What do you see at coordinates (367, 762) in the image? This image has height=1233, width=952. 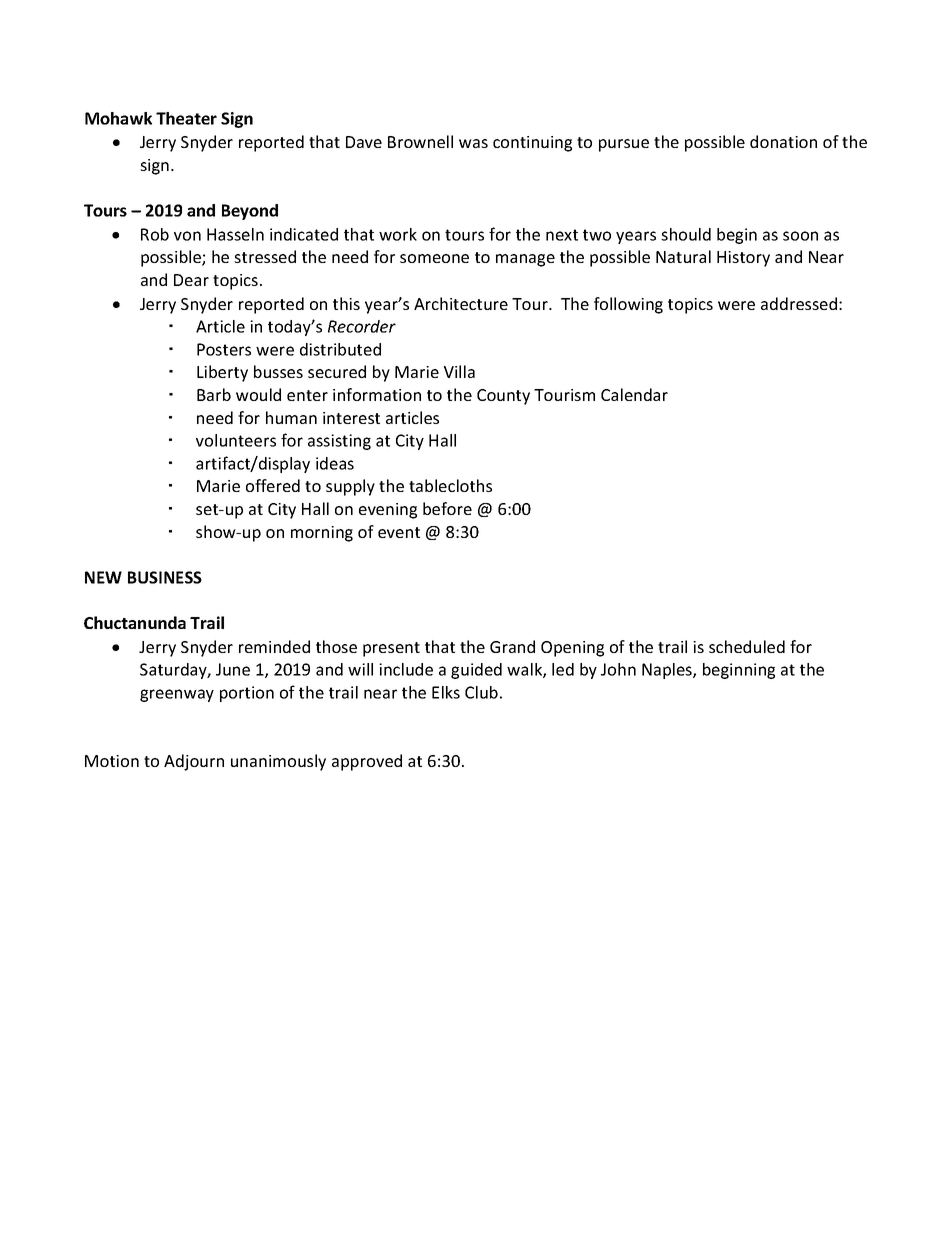 I see `approved` at bounding box center [367, 762].
